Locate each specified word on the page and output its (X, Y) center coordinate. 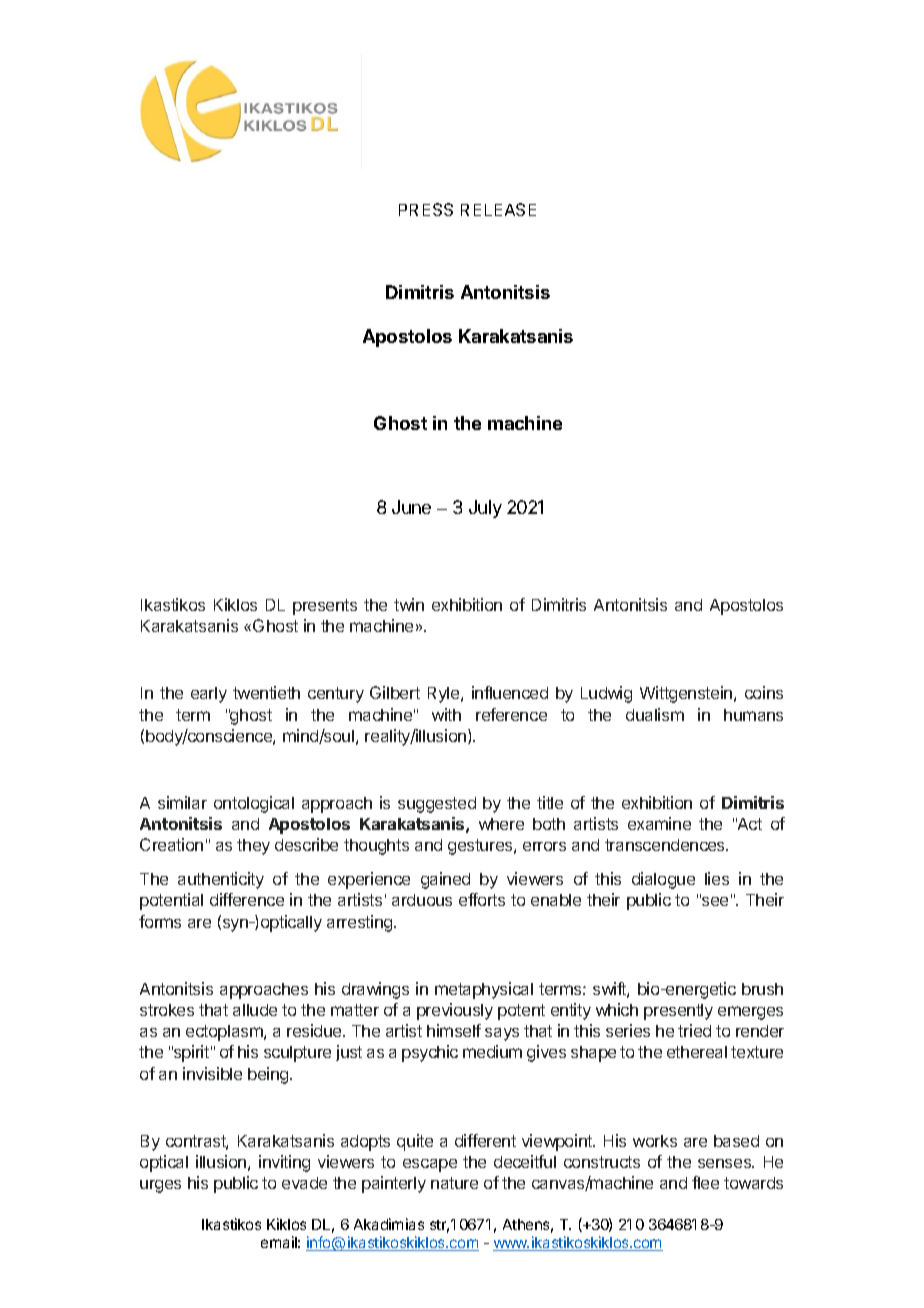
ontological (254, 804)
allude (255, 1010)
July (485, 509)
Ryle (445, 695)
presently (678, 1012)
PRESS (426, 209)
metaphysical (484, 990)
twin (409, 604)
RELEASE (498, 209)
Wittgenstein (687, 694)
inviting (284, 1163)
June (411, 507)
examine (659, 823)
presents (325, 607)
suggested (437, 805)
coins (764, 692)
